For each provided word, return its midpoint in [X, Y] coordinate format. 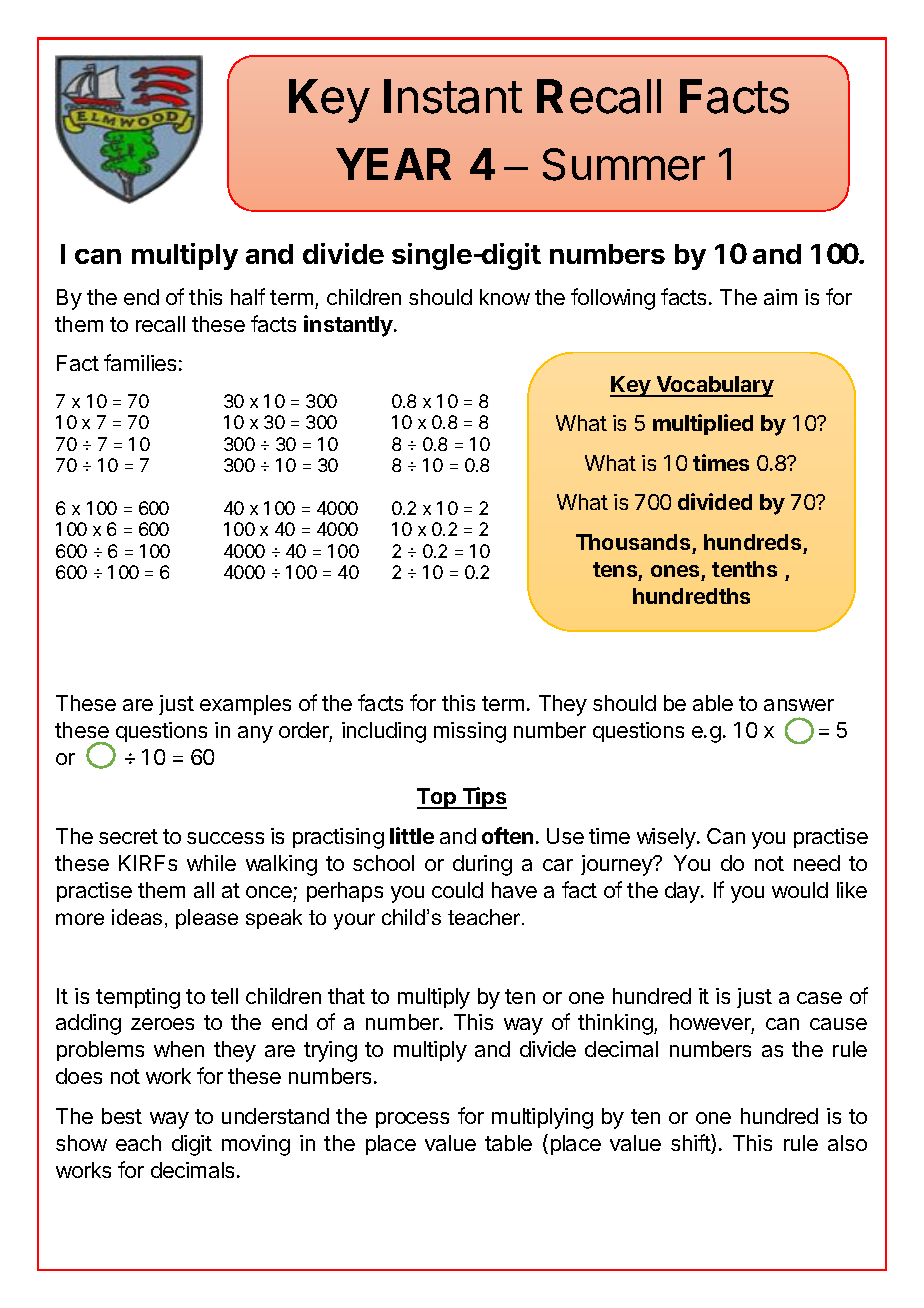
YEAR [393, 164]
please [207, 919]
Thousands [633, 542]
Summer [624, 164]
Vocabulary [714, 386]
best [122, 1116]
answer [799, 705]
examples [245, 705]
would [800, 890]
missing [470, 732]
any [255, 734]
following [613, 299]
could [457, 890]
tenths [744, 569]
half [248, 296]
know [505, 297]
